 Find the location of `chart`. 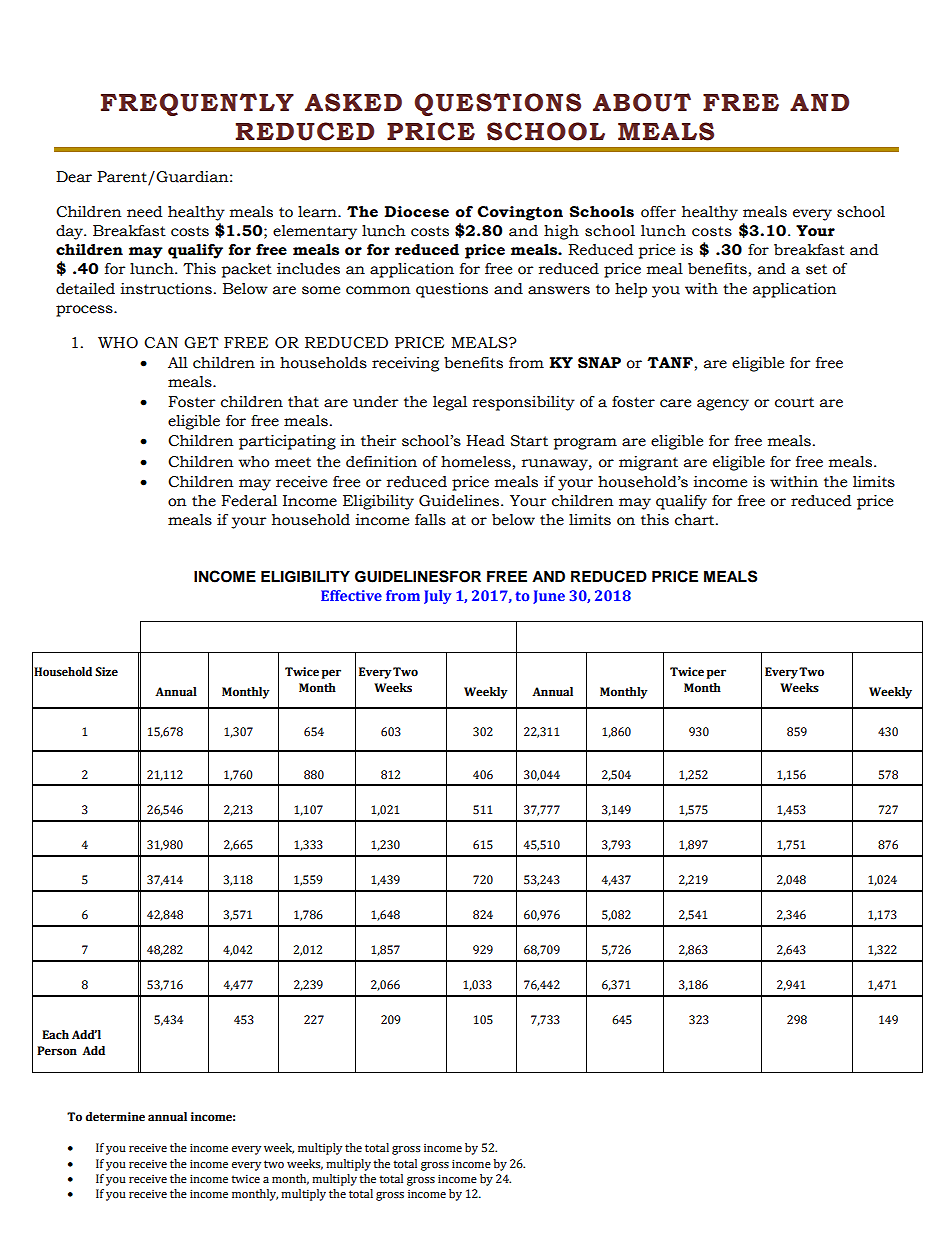

chart is located at coordinates (696, 520).
